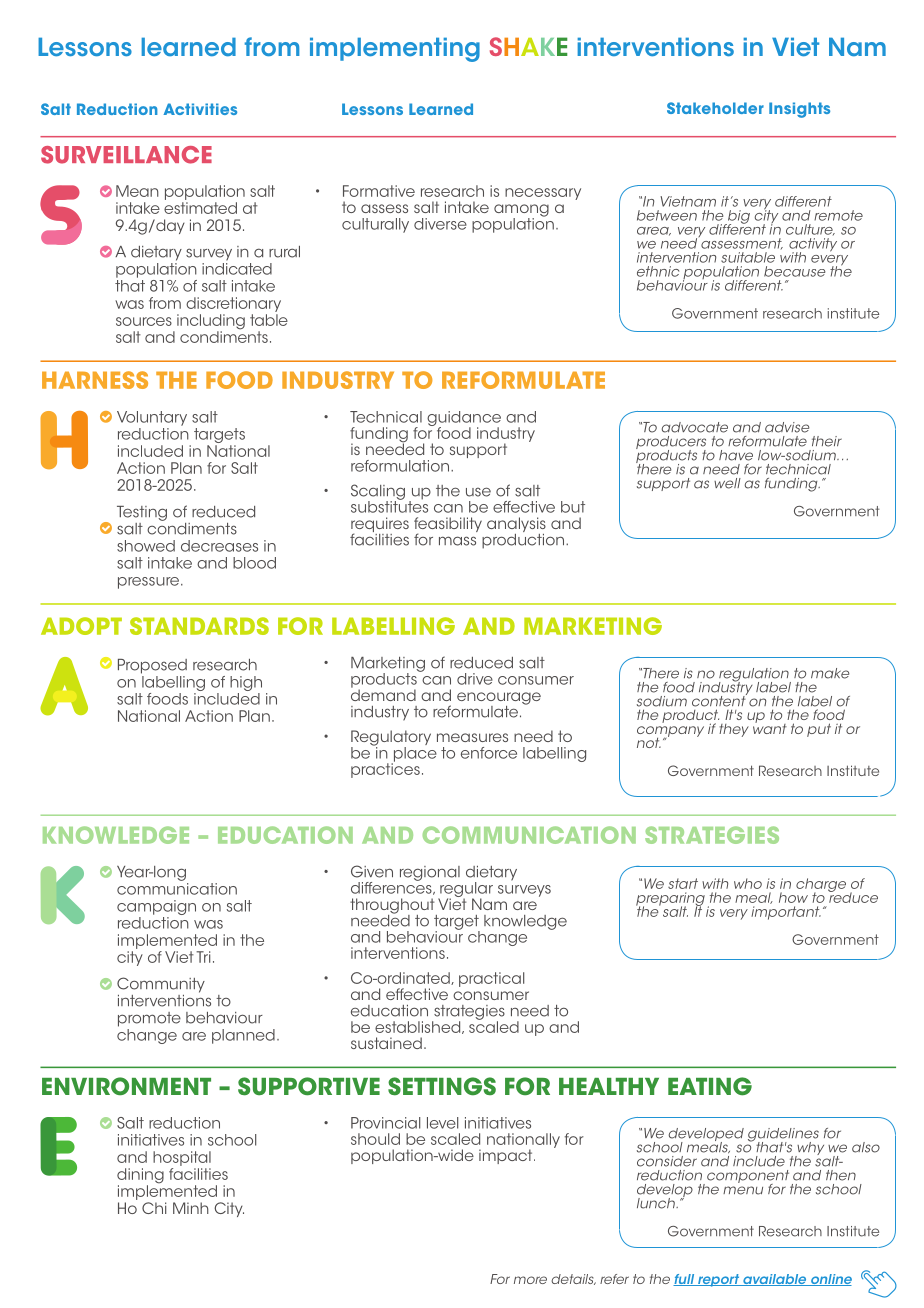  What do you see at coordinates (200, 109) in the screenshot?
I see `Activities` at bounding box center [200, 109].
